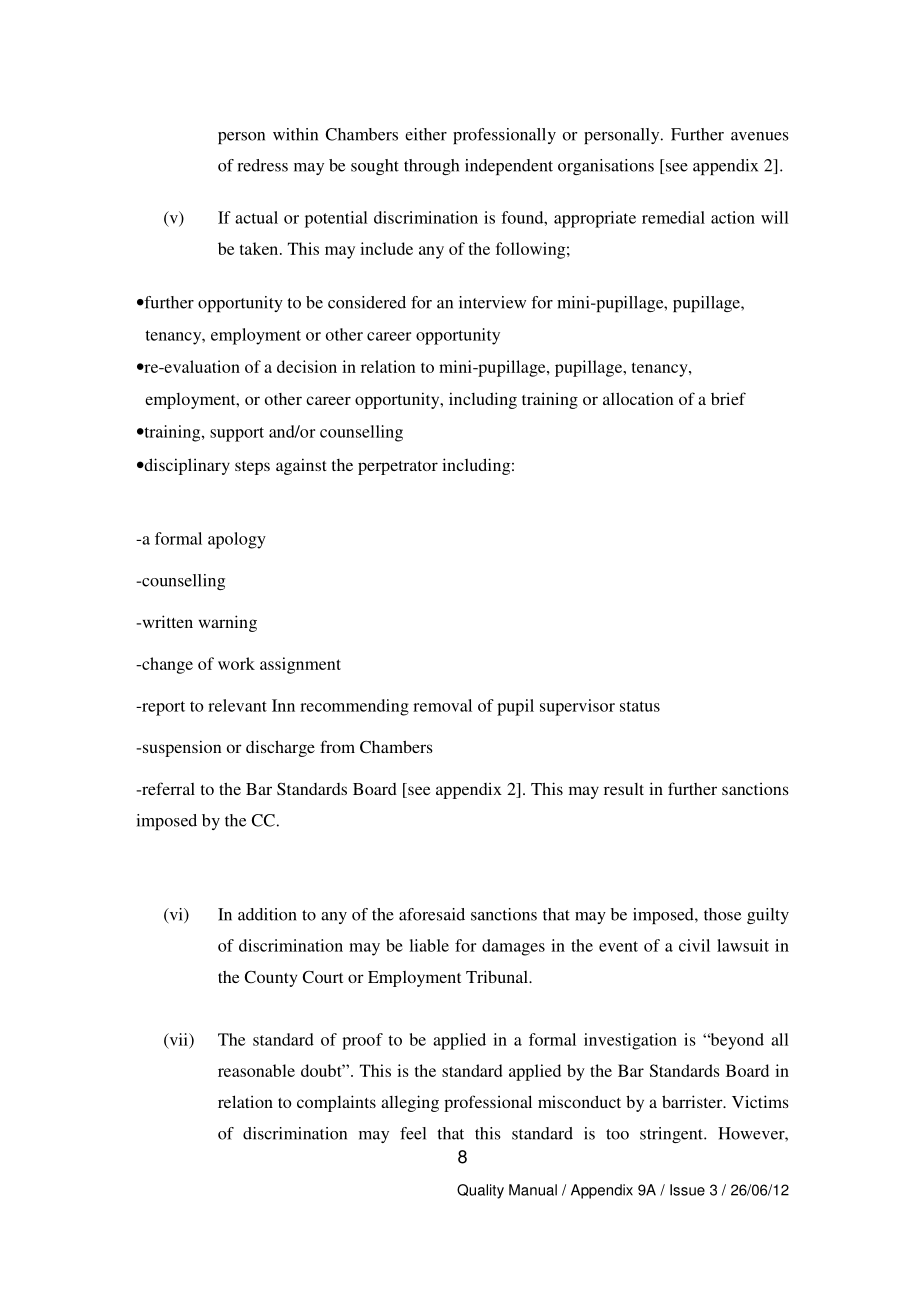 Image resolution: width=924 pixels, height=1308 pixels. What do you see at coordinates (398, 468) in the screenshot?
I see `perpetrator` at bounding box center [398, 468].
